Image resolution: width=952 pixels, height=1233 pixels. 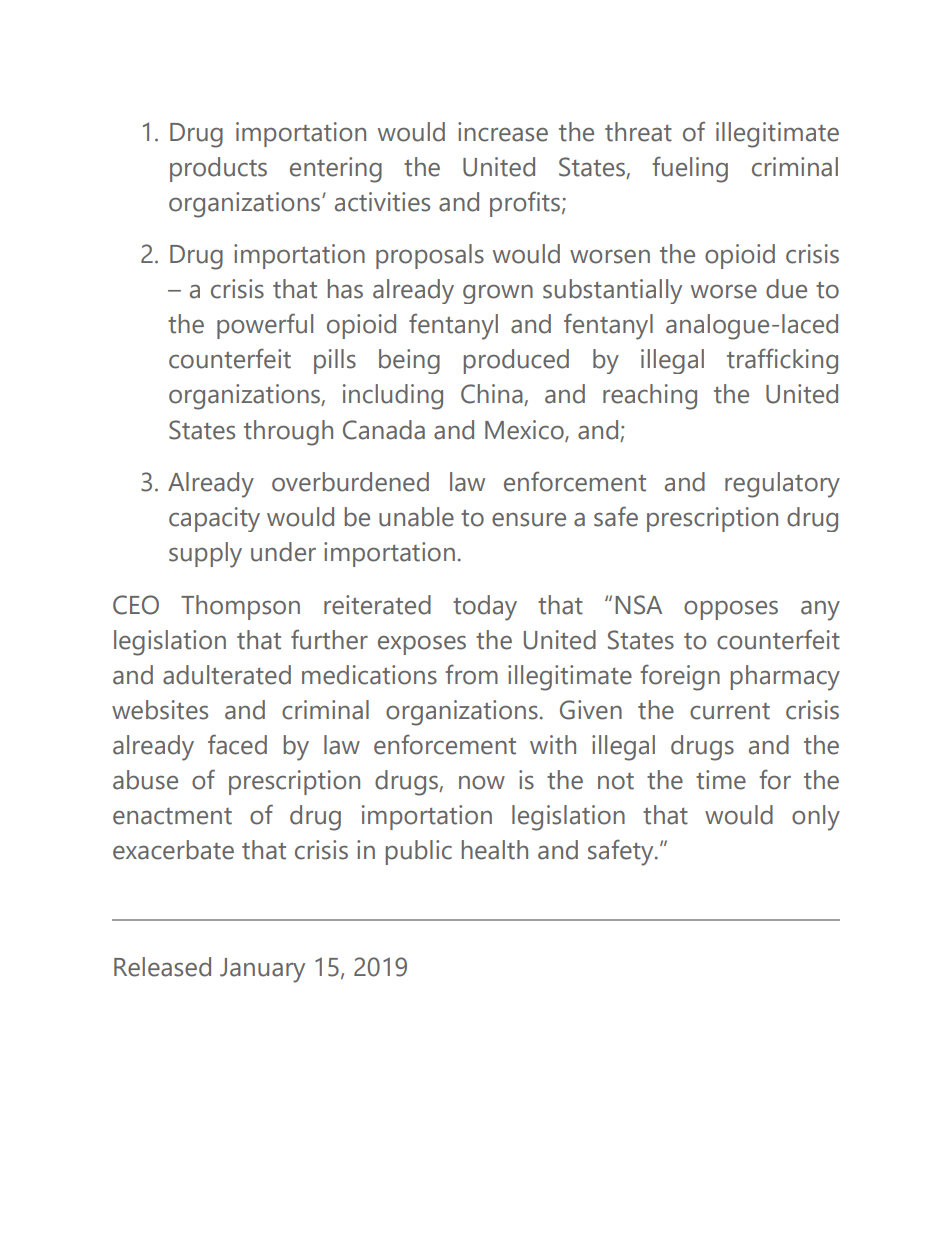 What do you see at coordinates (493, 395) in the page?
I see `China` at bounding box center [493, 395].
